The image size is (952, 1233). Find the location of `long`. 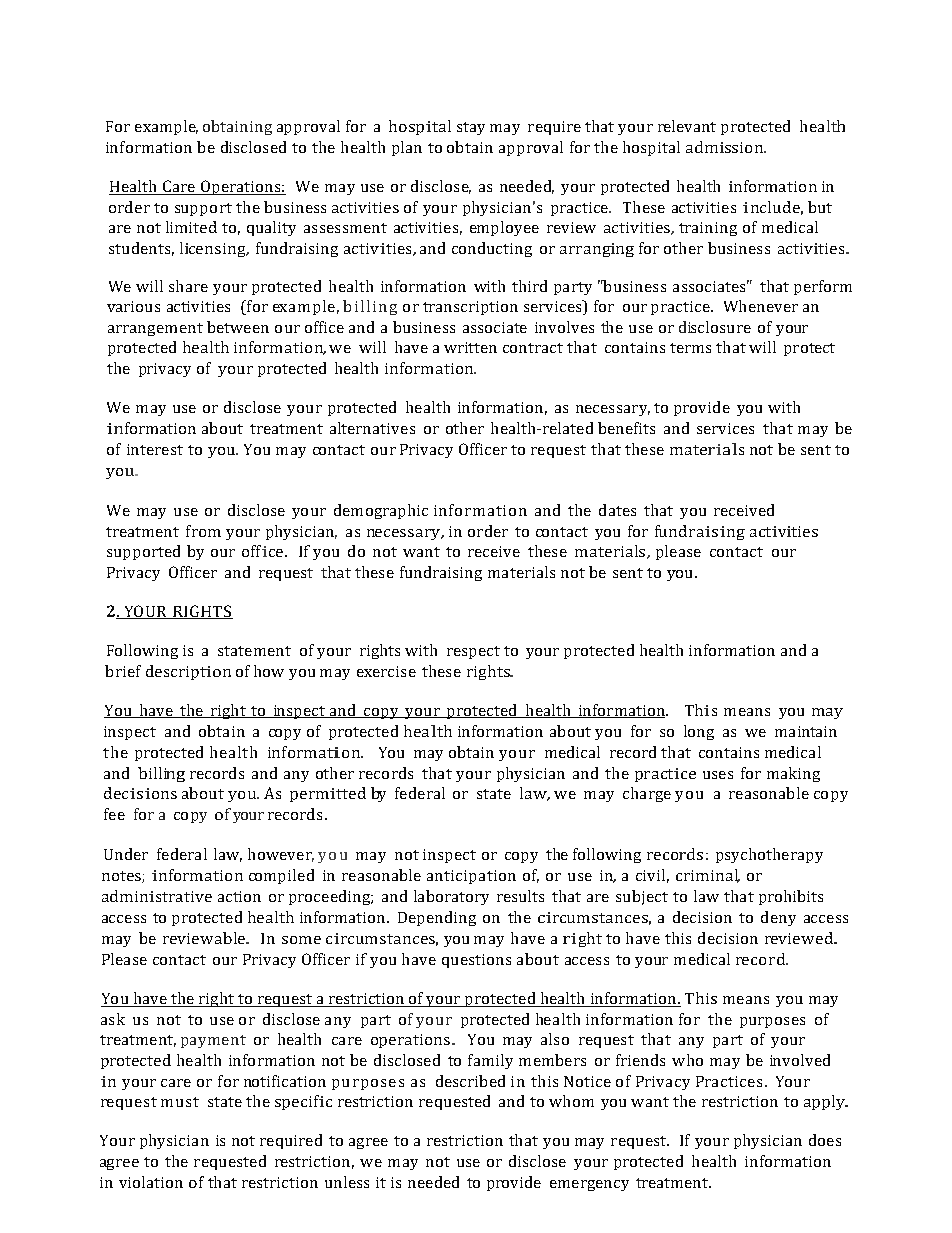

long is located at coordinates (699, 732).
